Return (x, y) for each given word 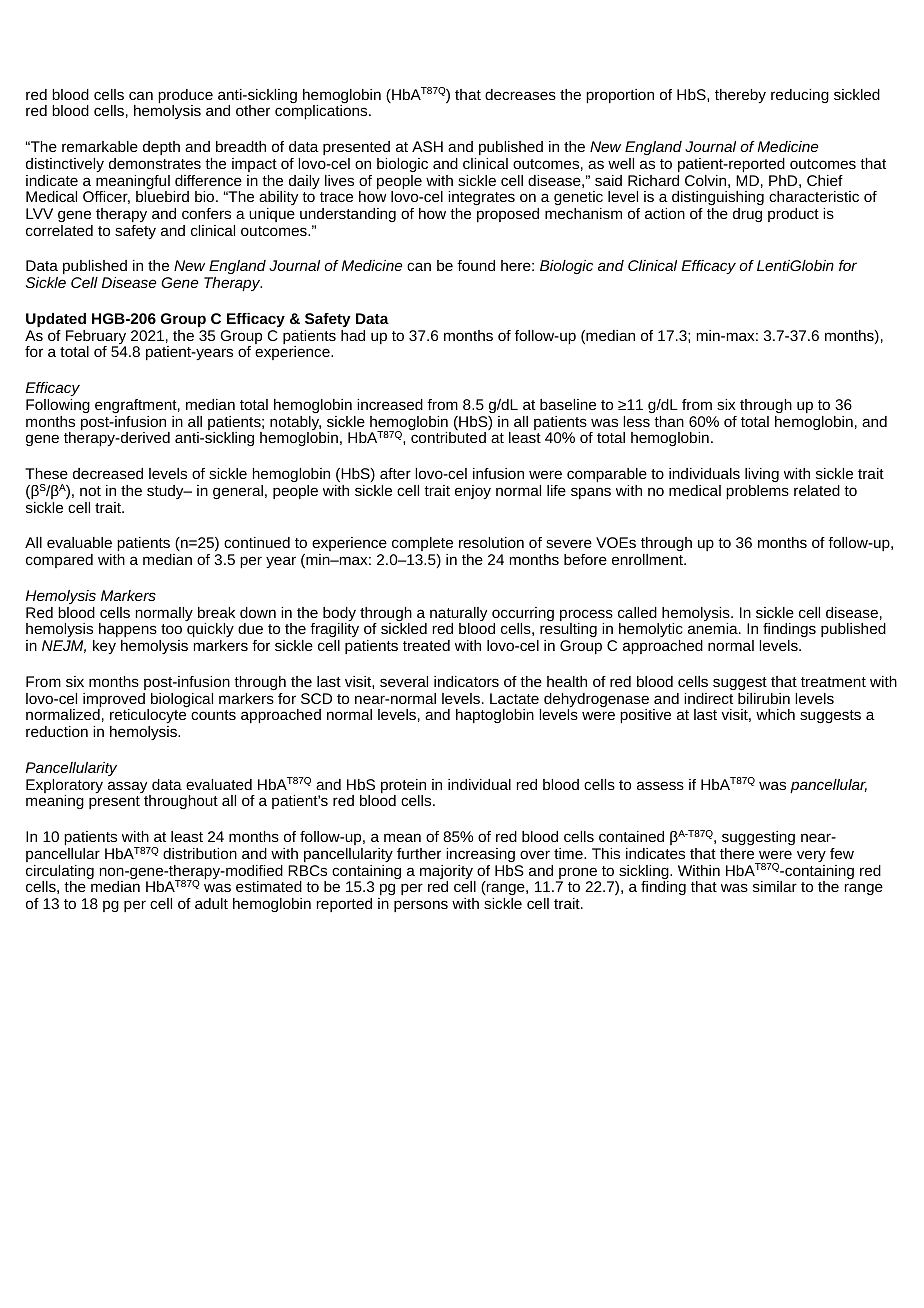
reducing (800, 96)
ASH (427, 146)
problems (757, 492)
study (166, 492)
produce (185, 97)
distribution (200, 853)
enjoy (473, 492)
